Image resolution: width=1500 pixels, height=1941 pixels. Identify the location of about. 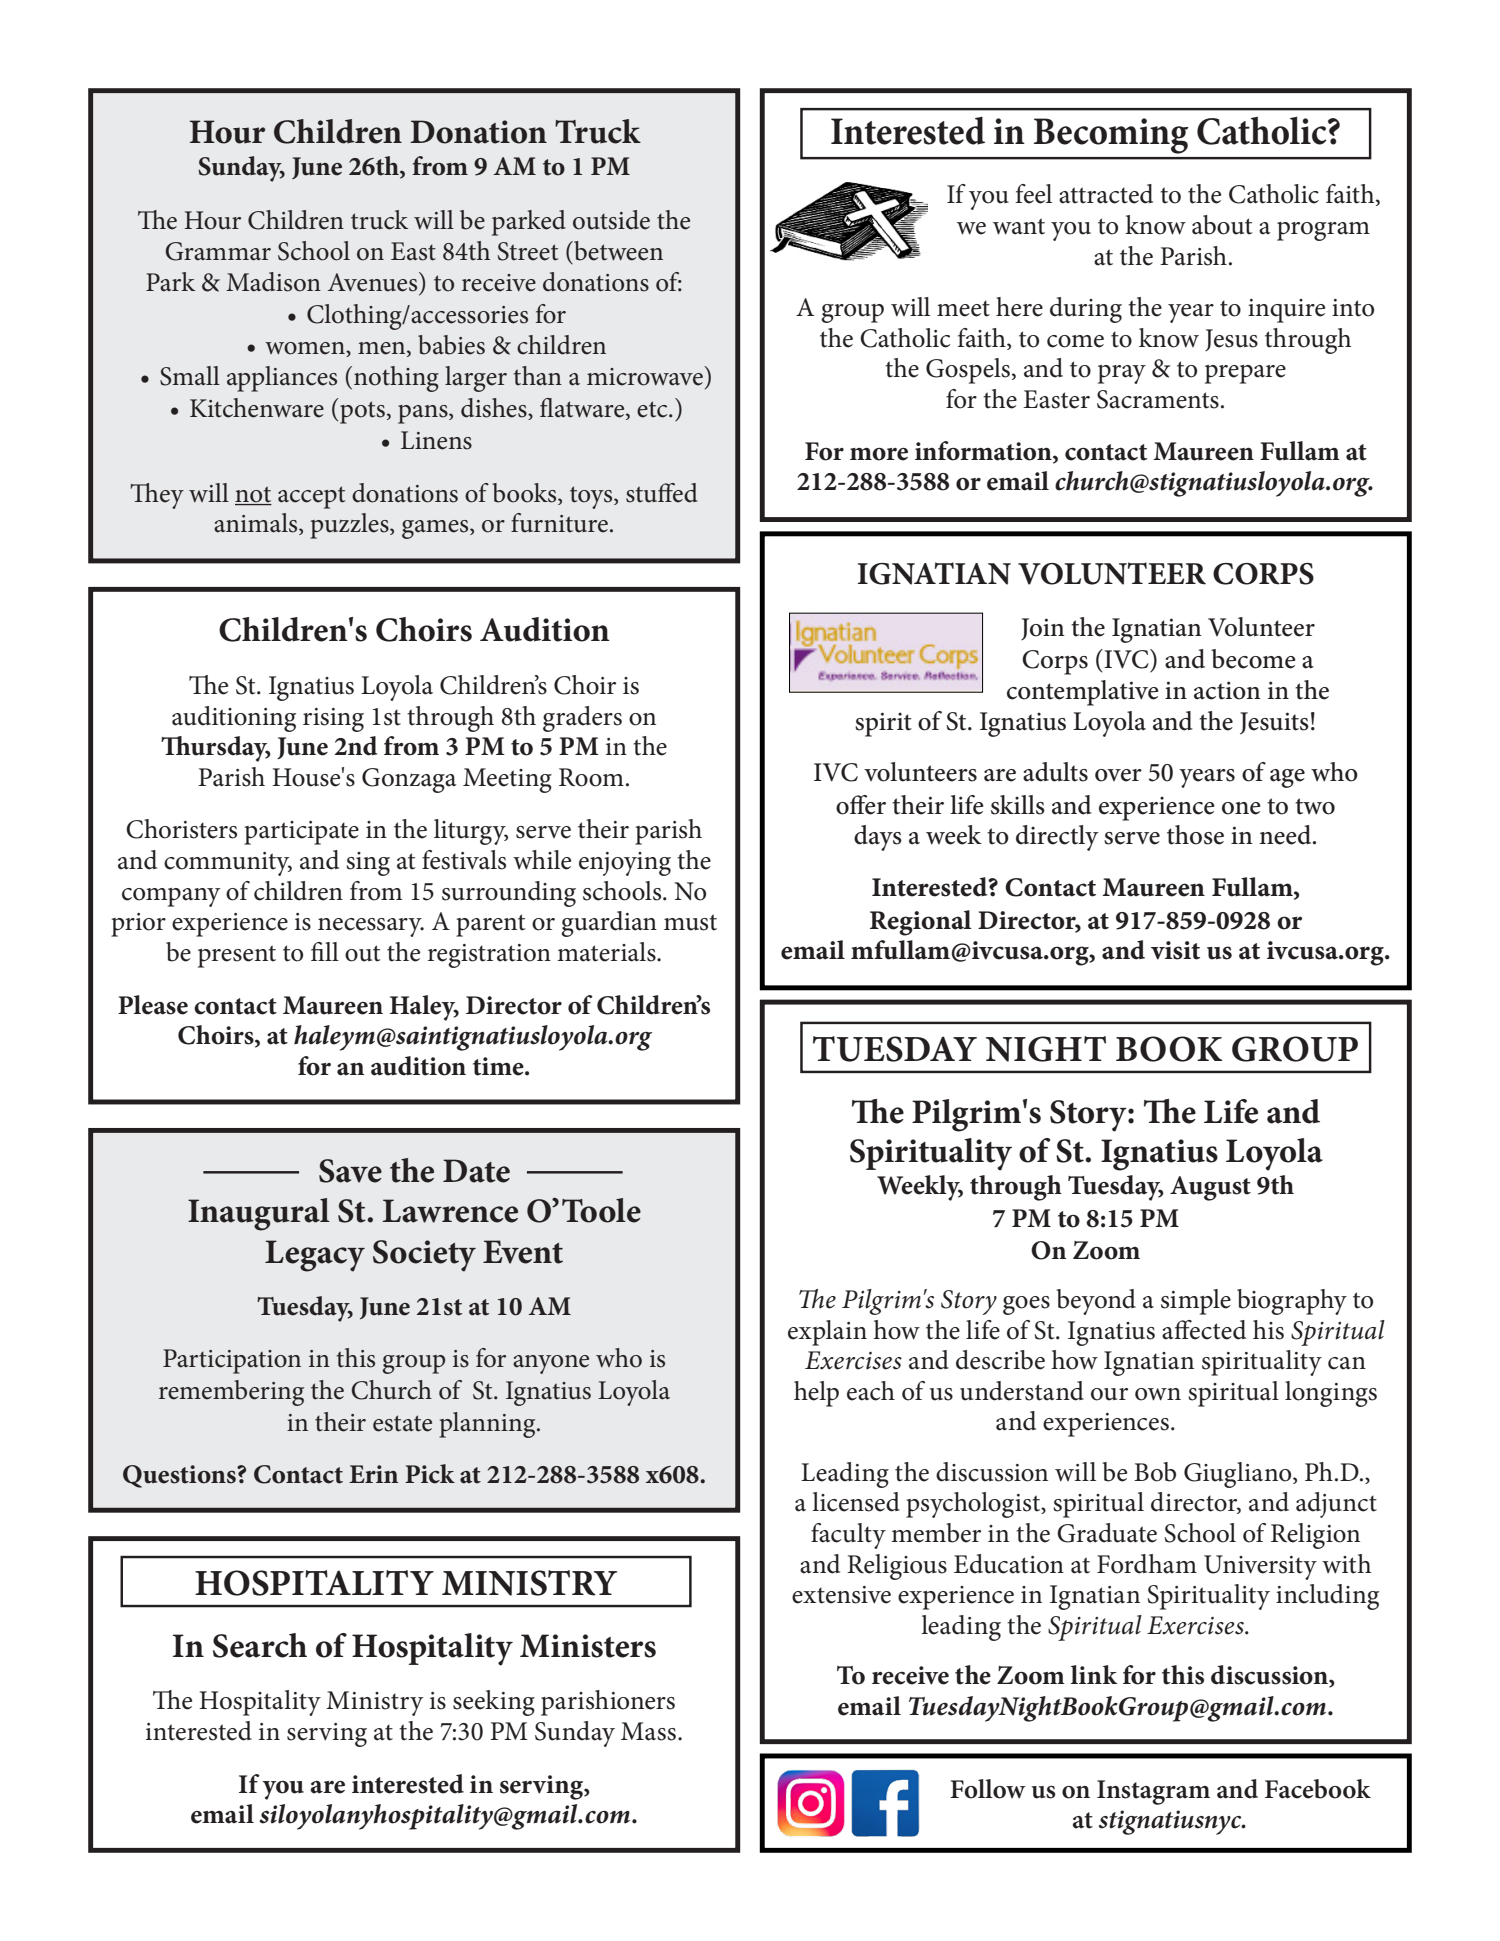
(1222, 225).
